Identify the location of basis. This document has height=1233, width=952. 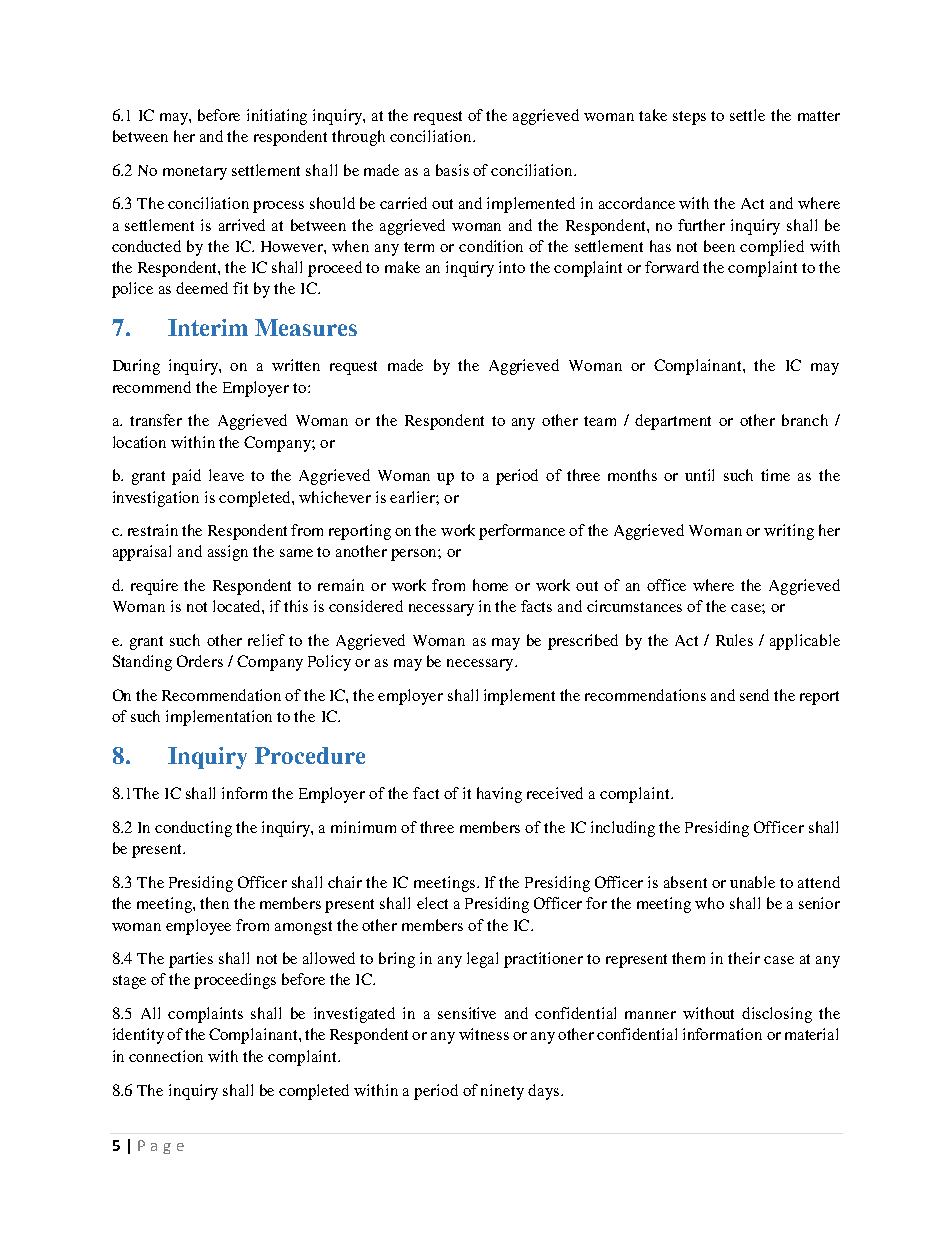
(452, 170).
